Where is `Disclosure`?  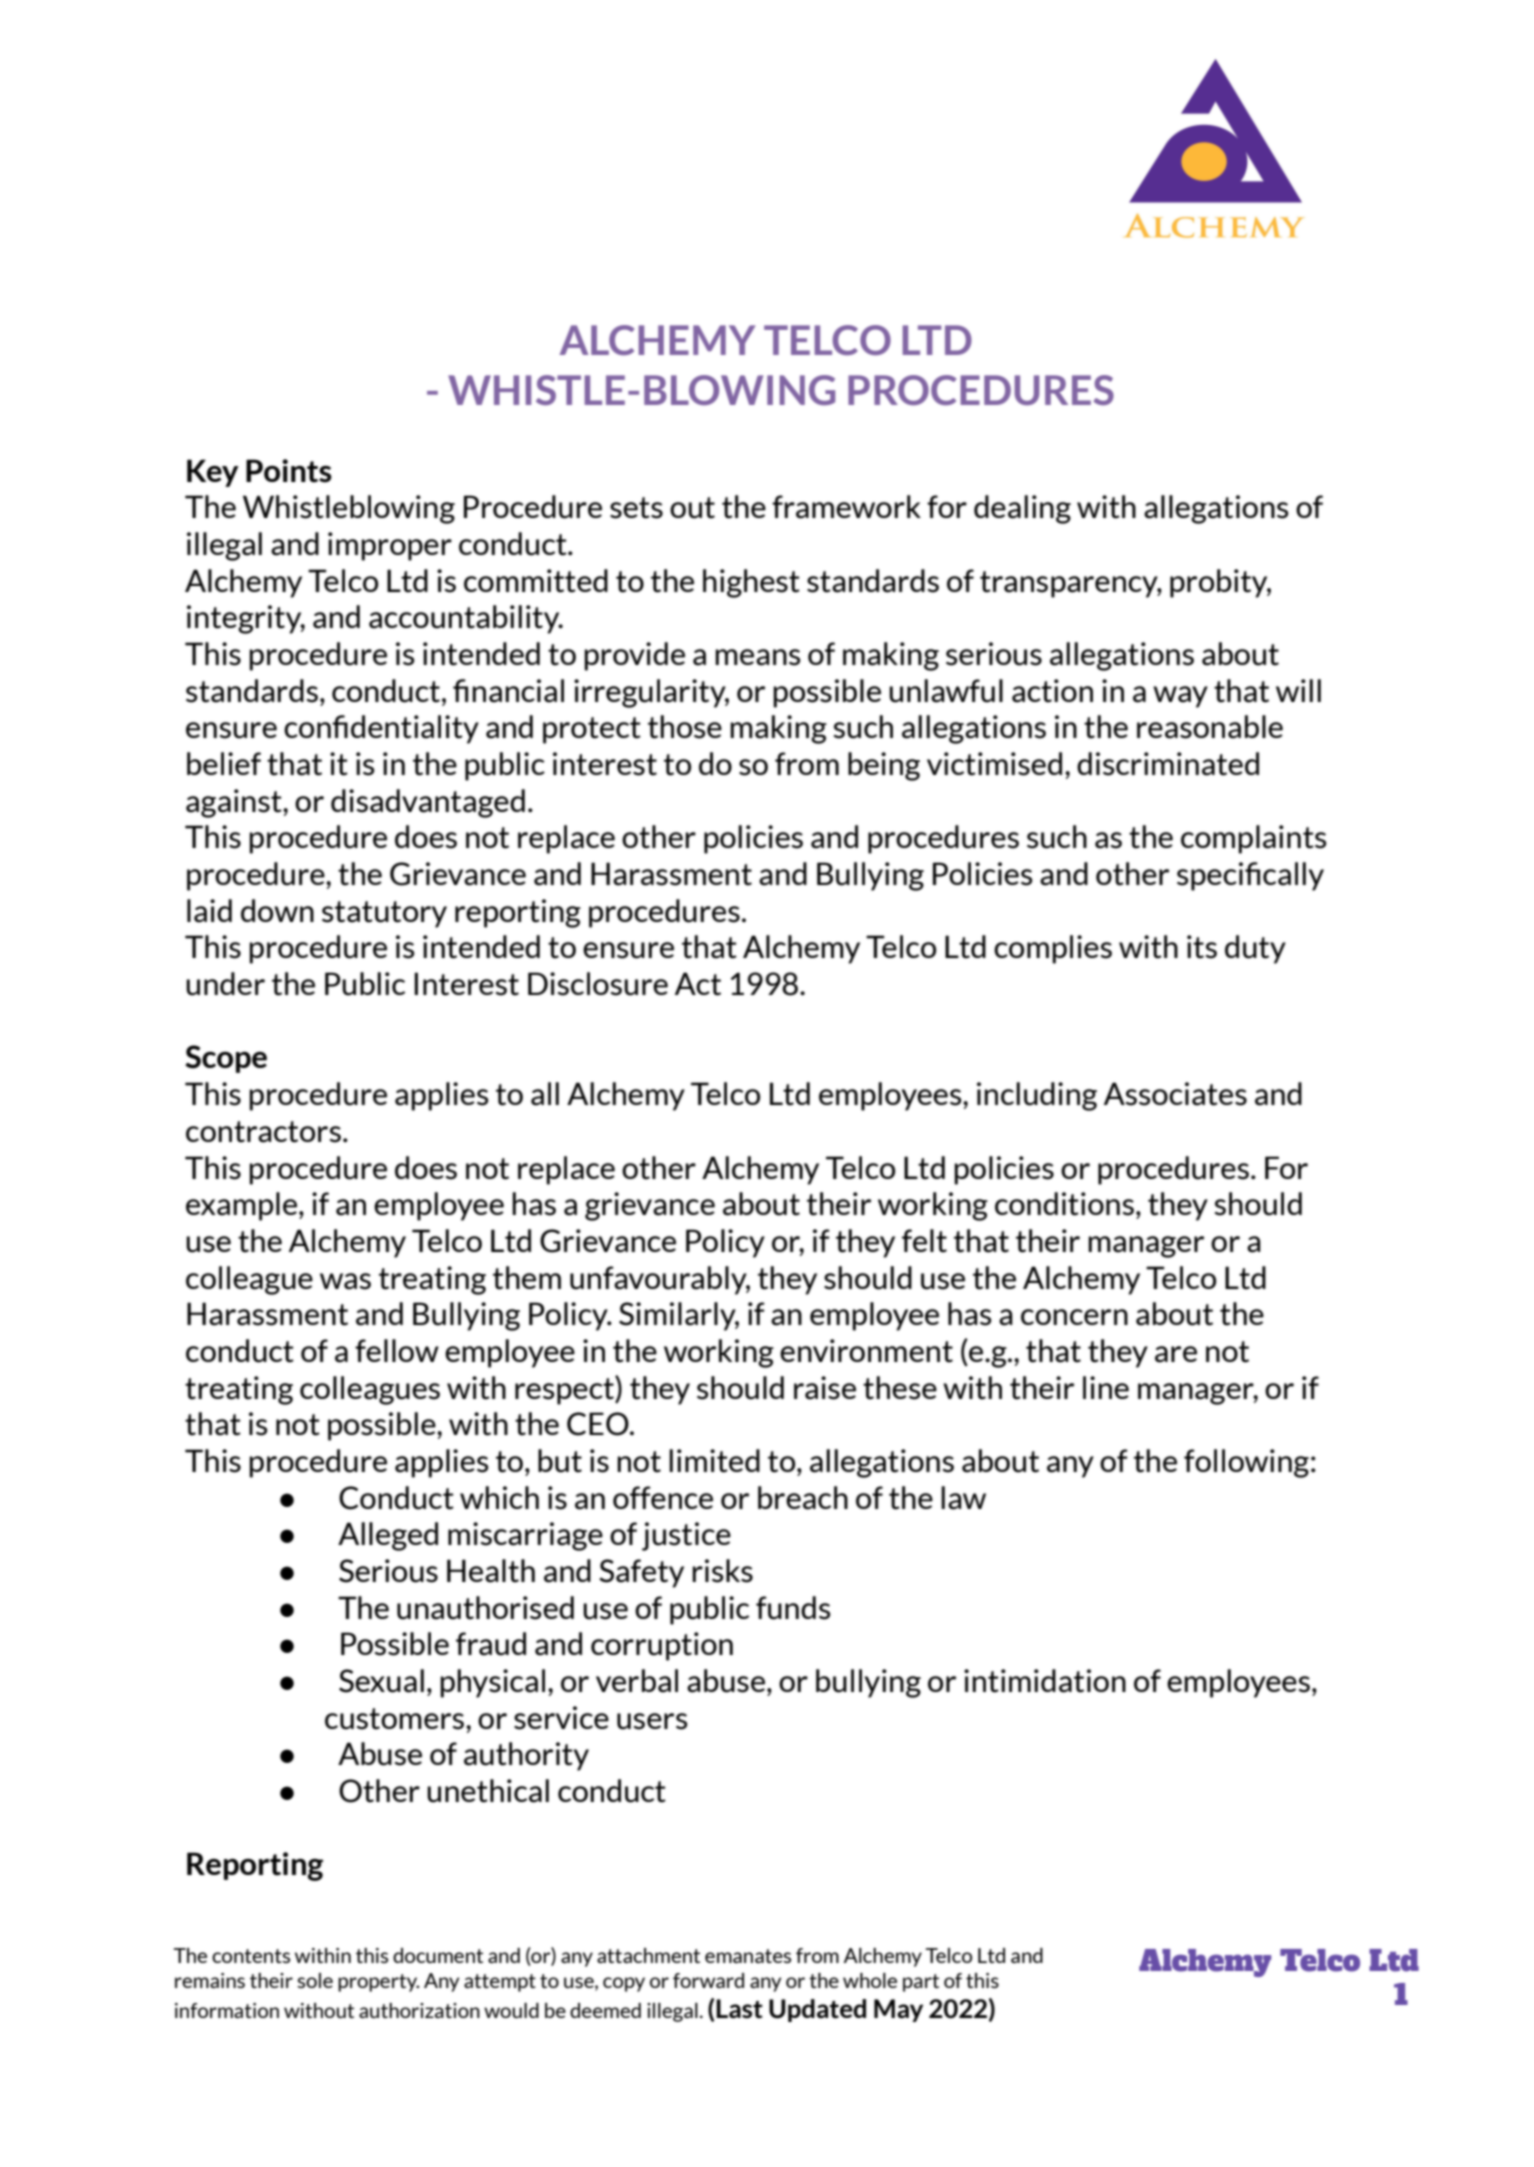
Disclosure is located at coordinates (598, 984).
